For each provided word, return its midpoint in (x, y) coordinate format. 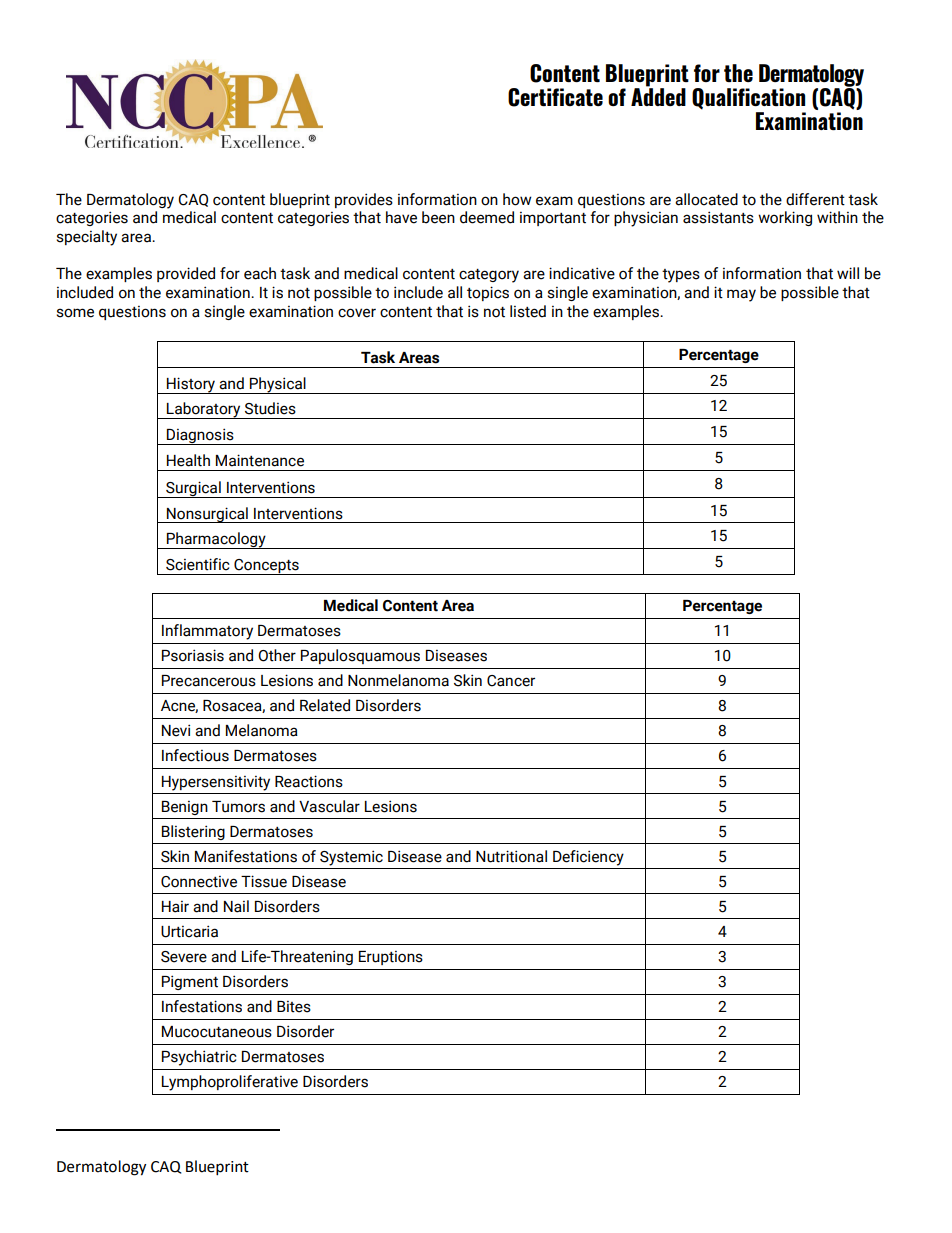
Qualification (748, 99)
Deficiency (588, 858)
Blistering (193, 832)
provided (186, 274)
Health (188, 460)
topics (488, 293)
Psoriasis (193, 655)
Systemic (351, 858)
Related (325, 705)
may (741, 295)
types (681, 276)
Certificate (555, 97)
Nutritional (511, 856)
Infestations (202, 1006)
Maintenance (260, 460)
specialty (86, 238)
